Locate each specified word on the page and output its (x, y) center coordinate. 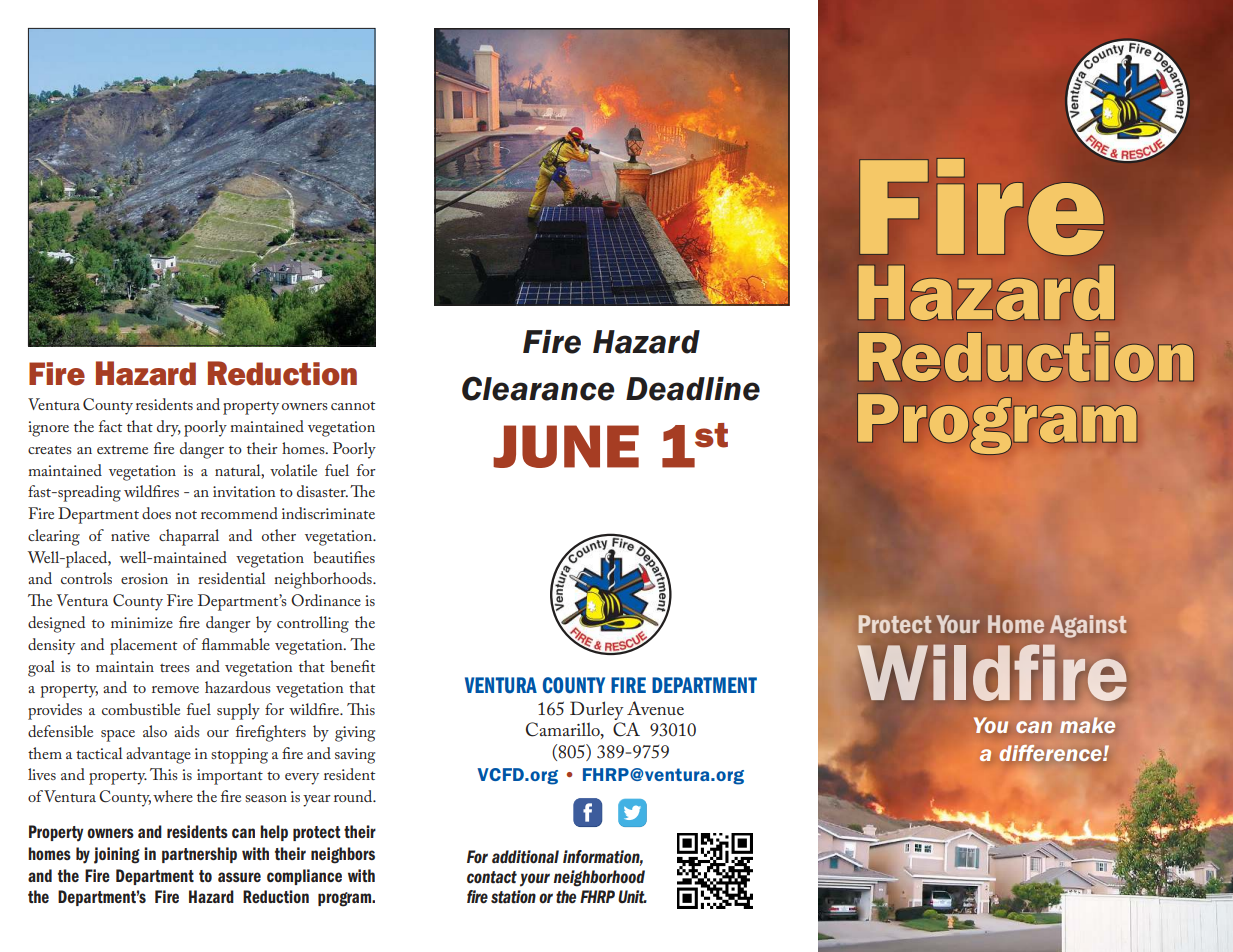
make (1087, 725)
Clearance (538, 388)
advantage (159, 755)
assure (239, 877)
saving (355, 756)
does (156, 513)
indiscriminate (328, 513)
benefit (352, 666)
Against (1088, 626)
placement (143, 646)
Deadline (693, 389)
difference (1052, 753)
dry (169, 428)
